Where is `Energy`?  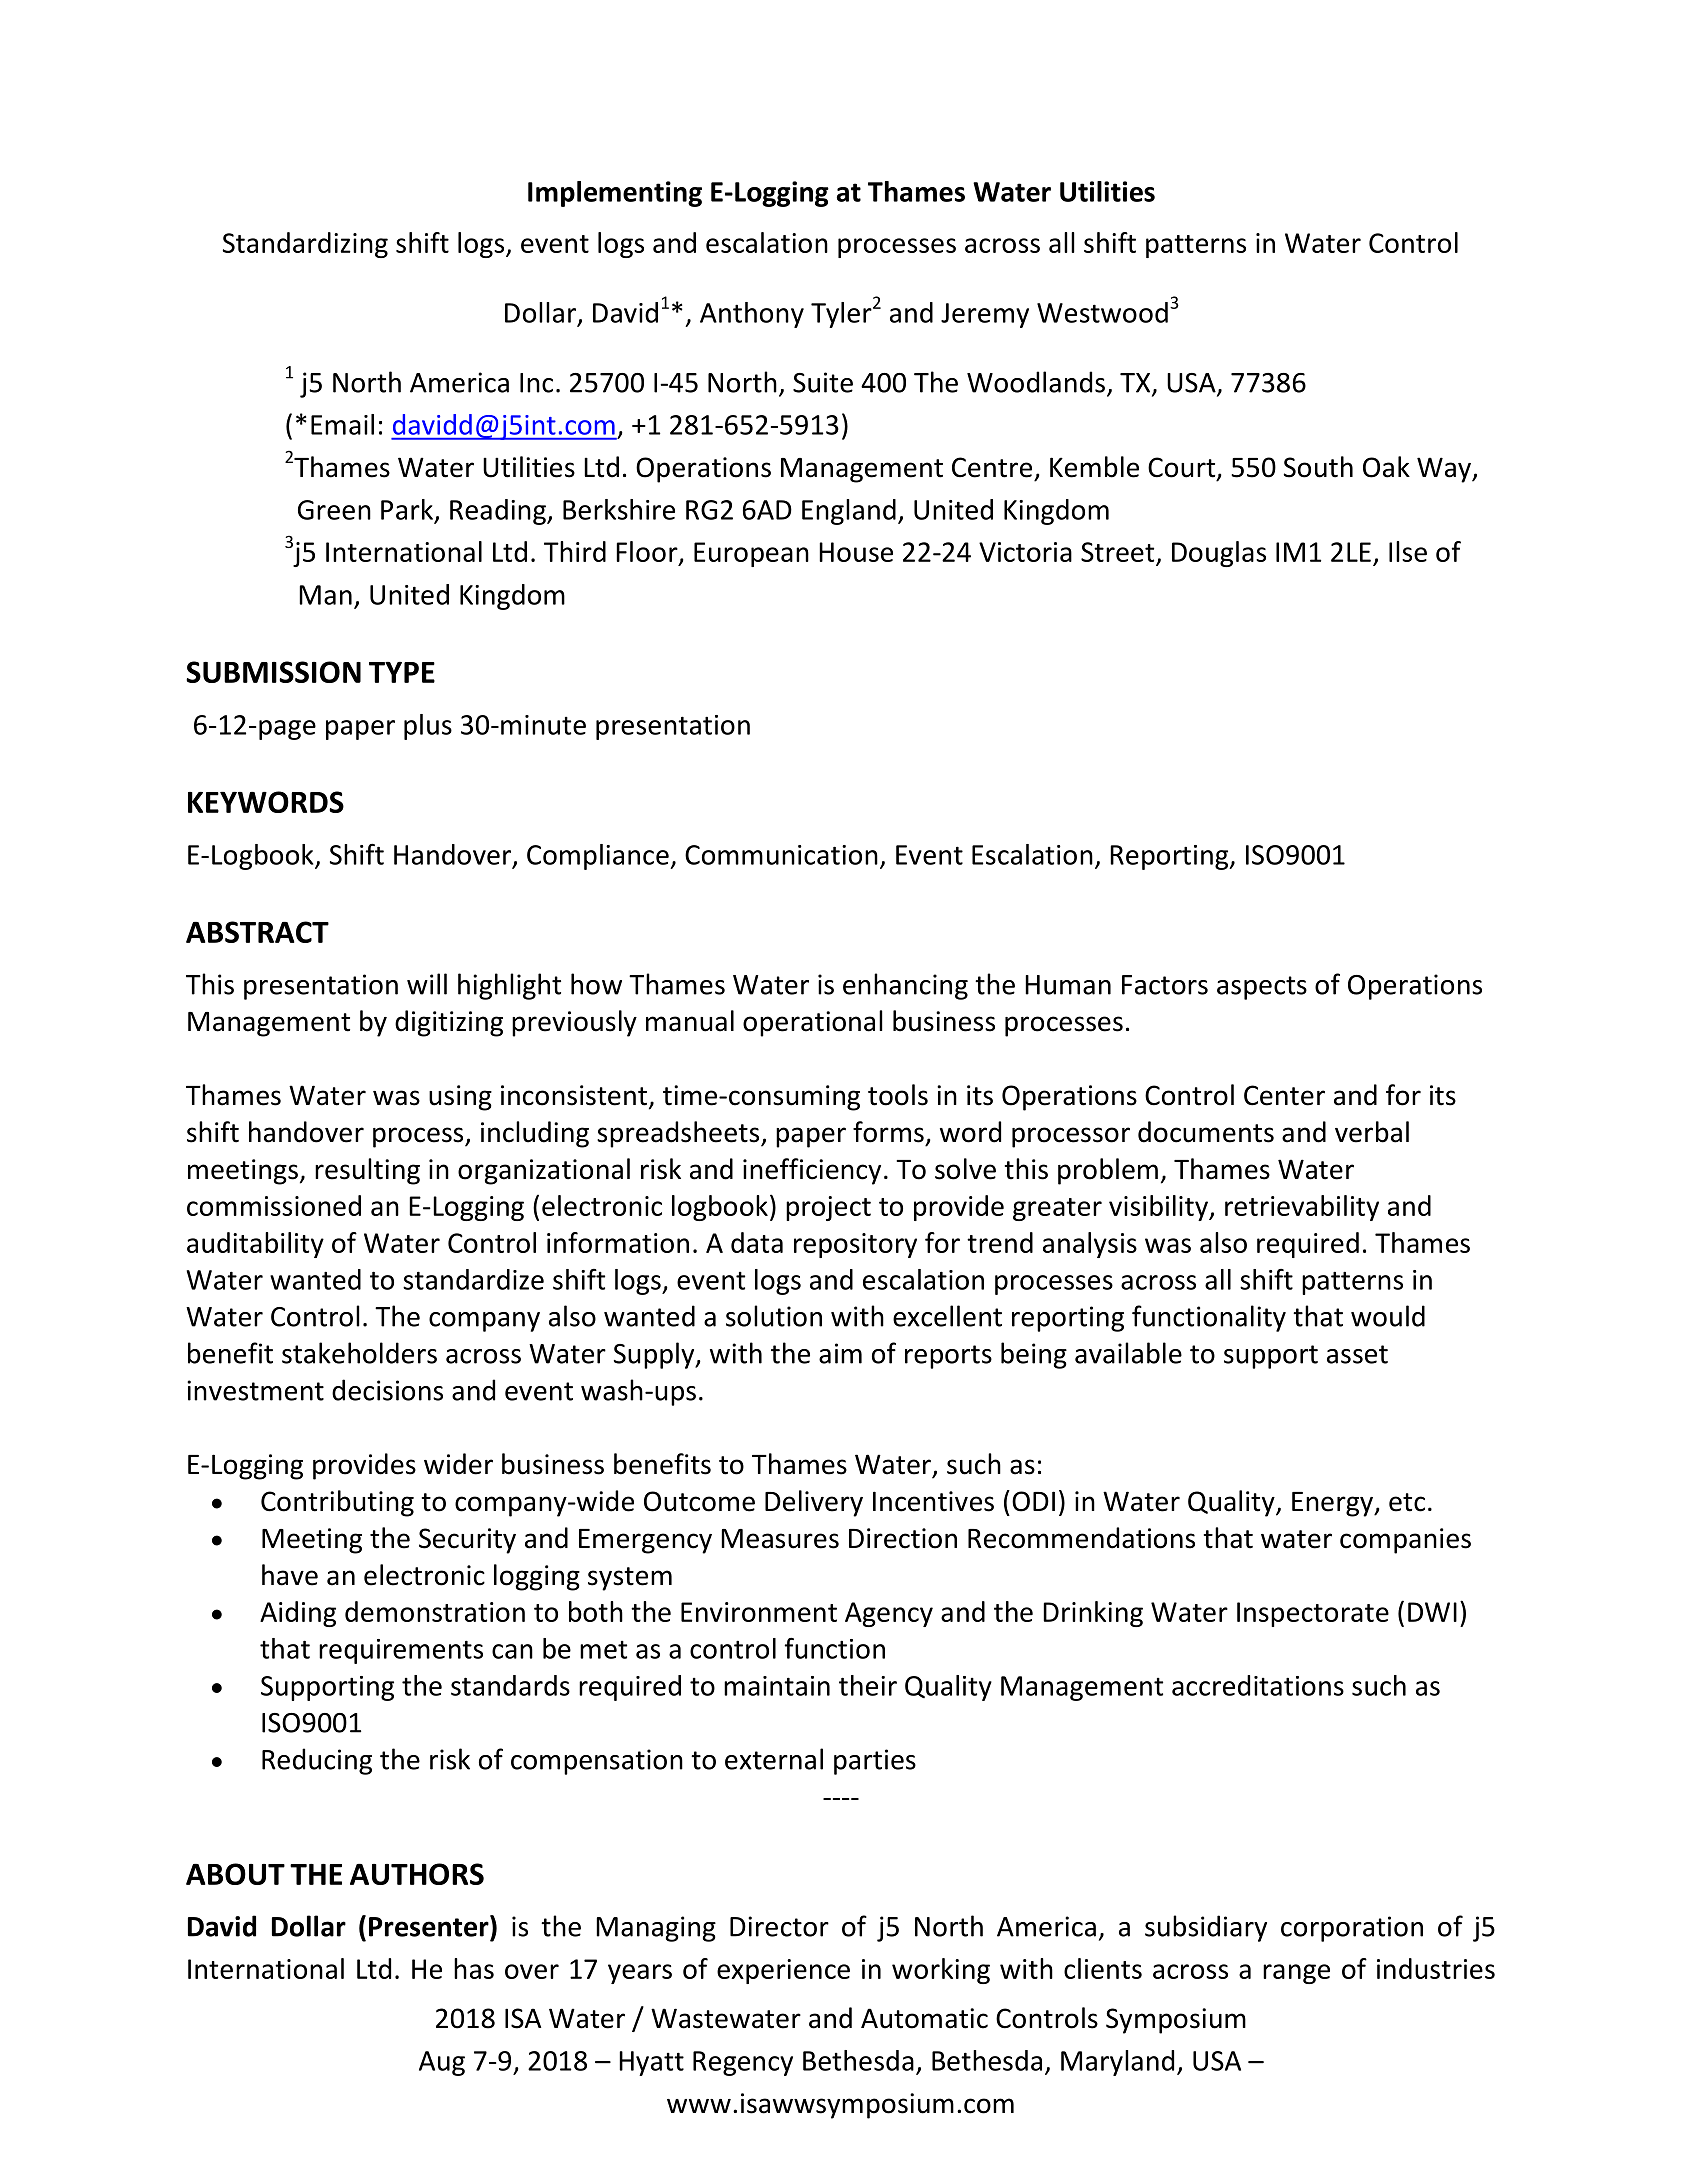
Energy is located at coordinates (1334, 1504).
